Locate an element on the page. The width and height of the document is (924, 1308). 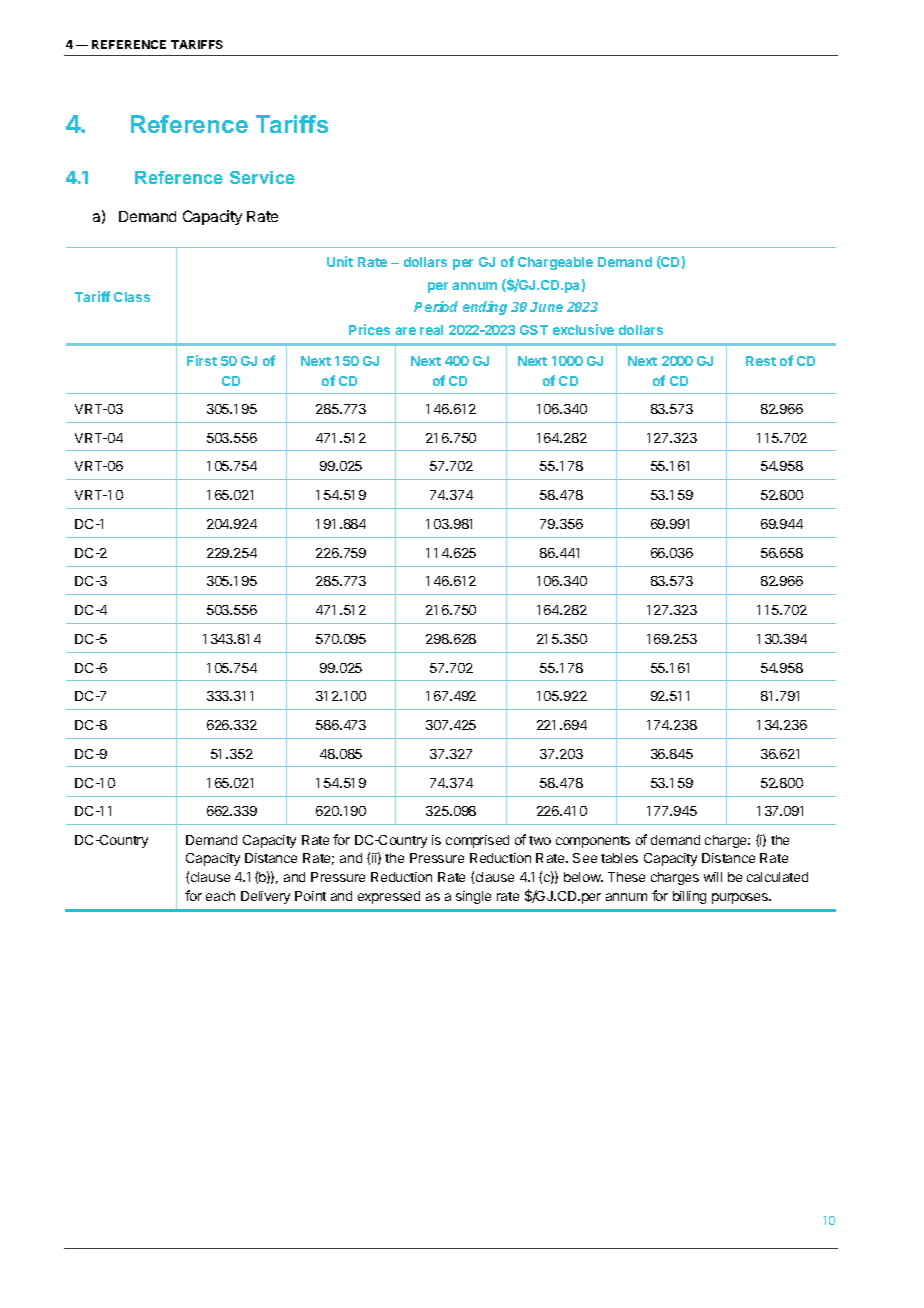
First is located at coordinates (202, 360).
